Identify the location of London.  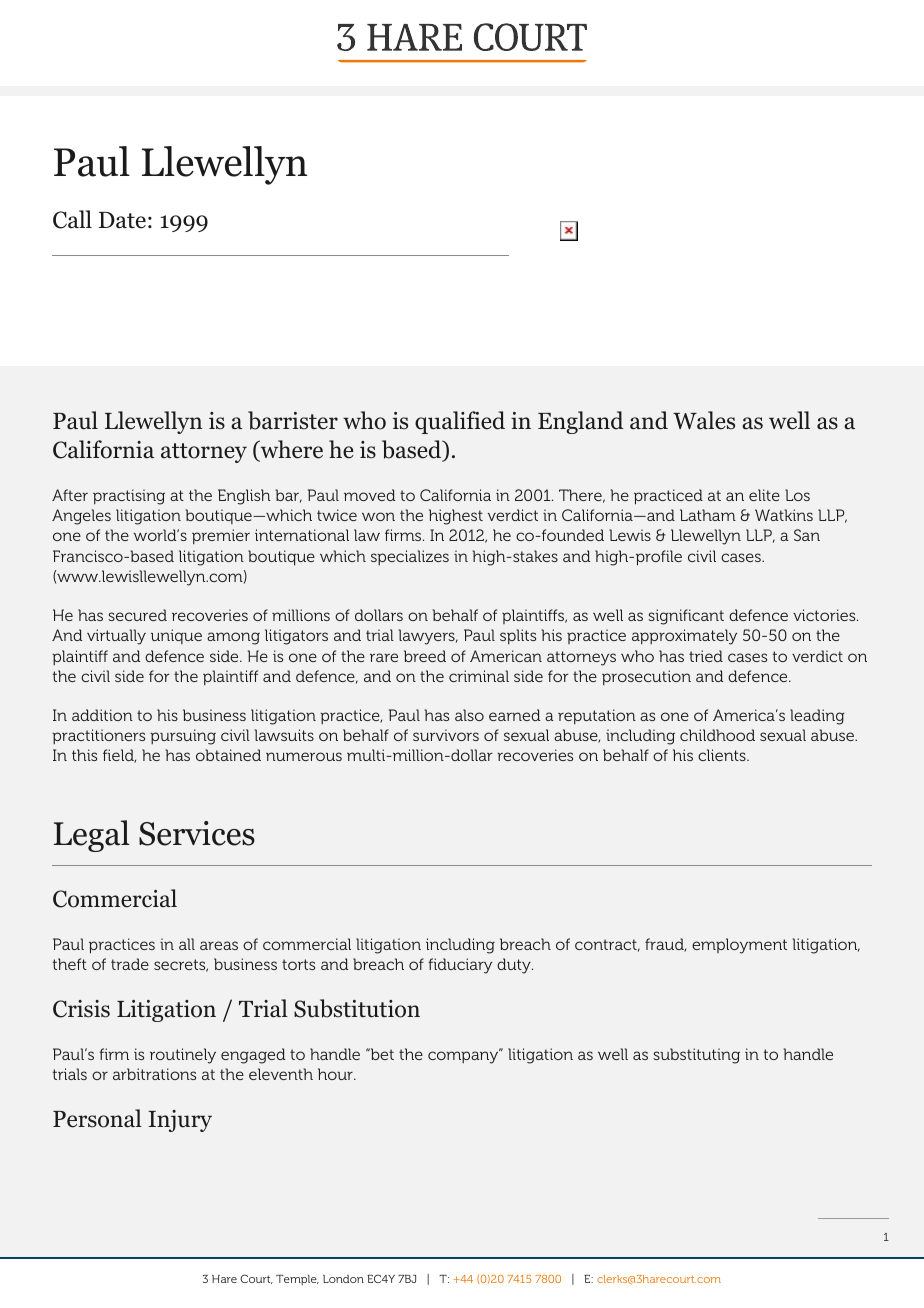
(343, 1279).
